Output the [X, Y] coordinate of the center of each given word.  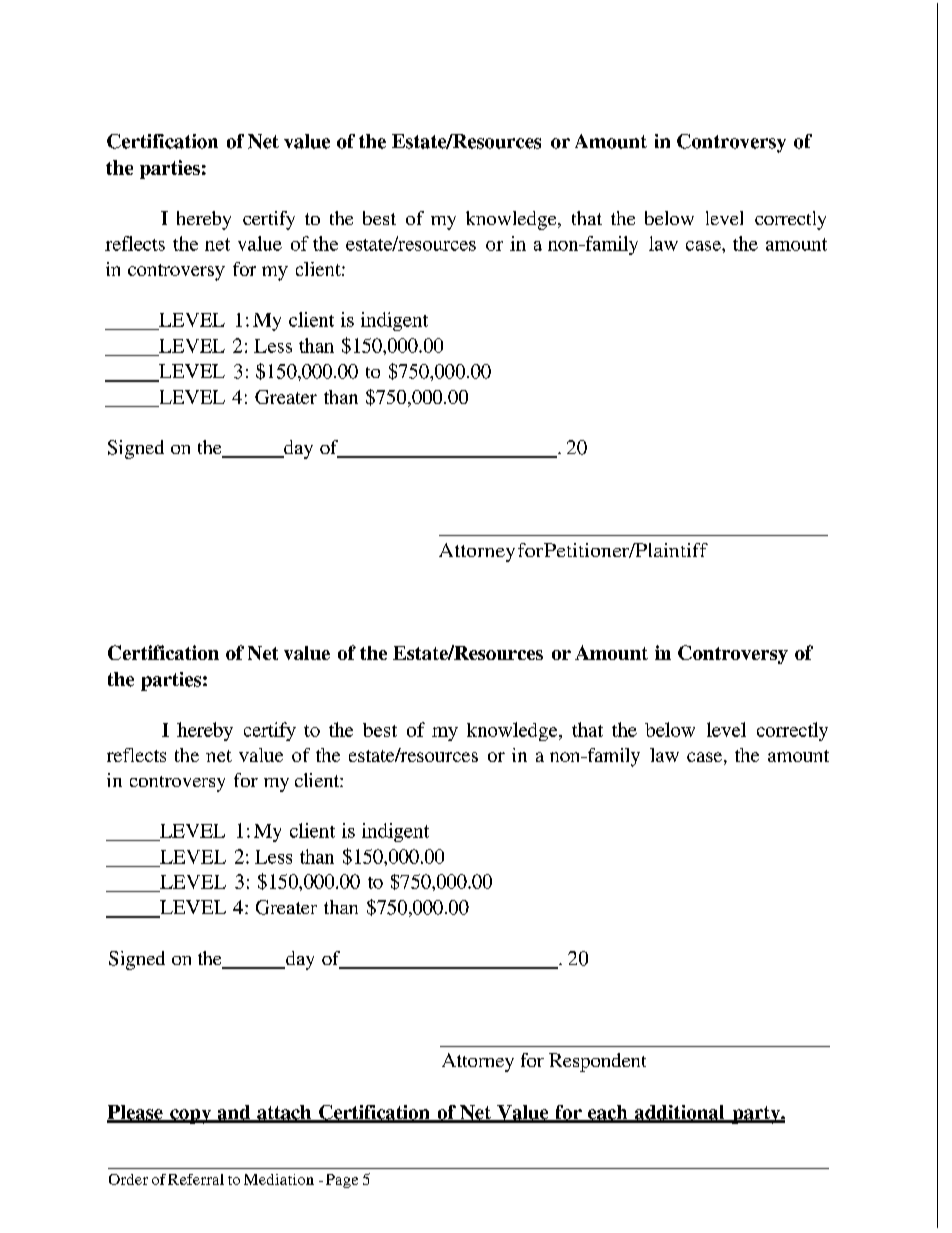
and [234, 1113]
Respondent [597, 1062]
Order [128, 1179]
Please [136, 1113]
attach [284, 1113]
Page [342, 1181]
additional [679, 1113]
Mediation [279, 1179]
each [608, 1113]
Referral [196, 1179]
